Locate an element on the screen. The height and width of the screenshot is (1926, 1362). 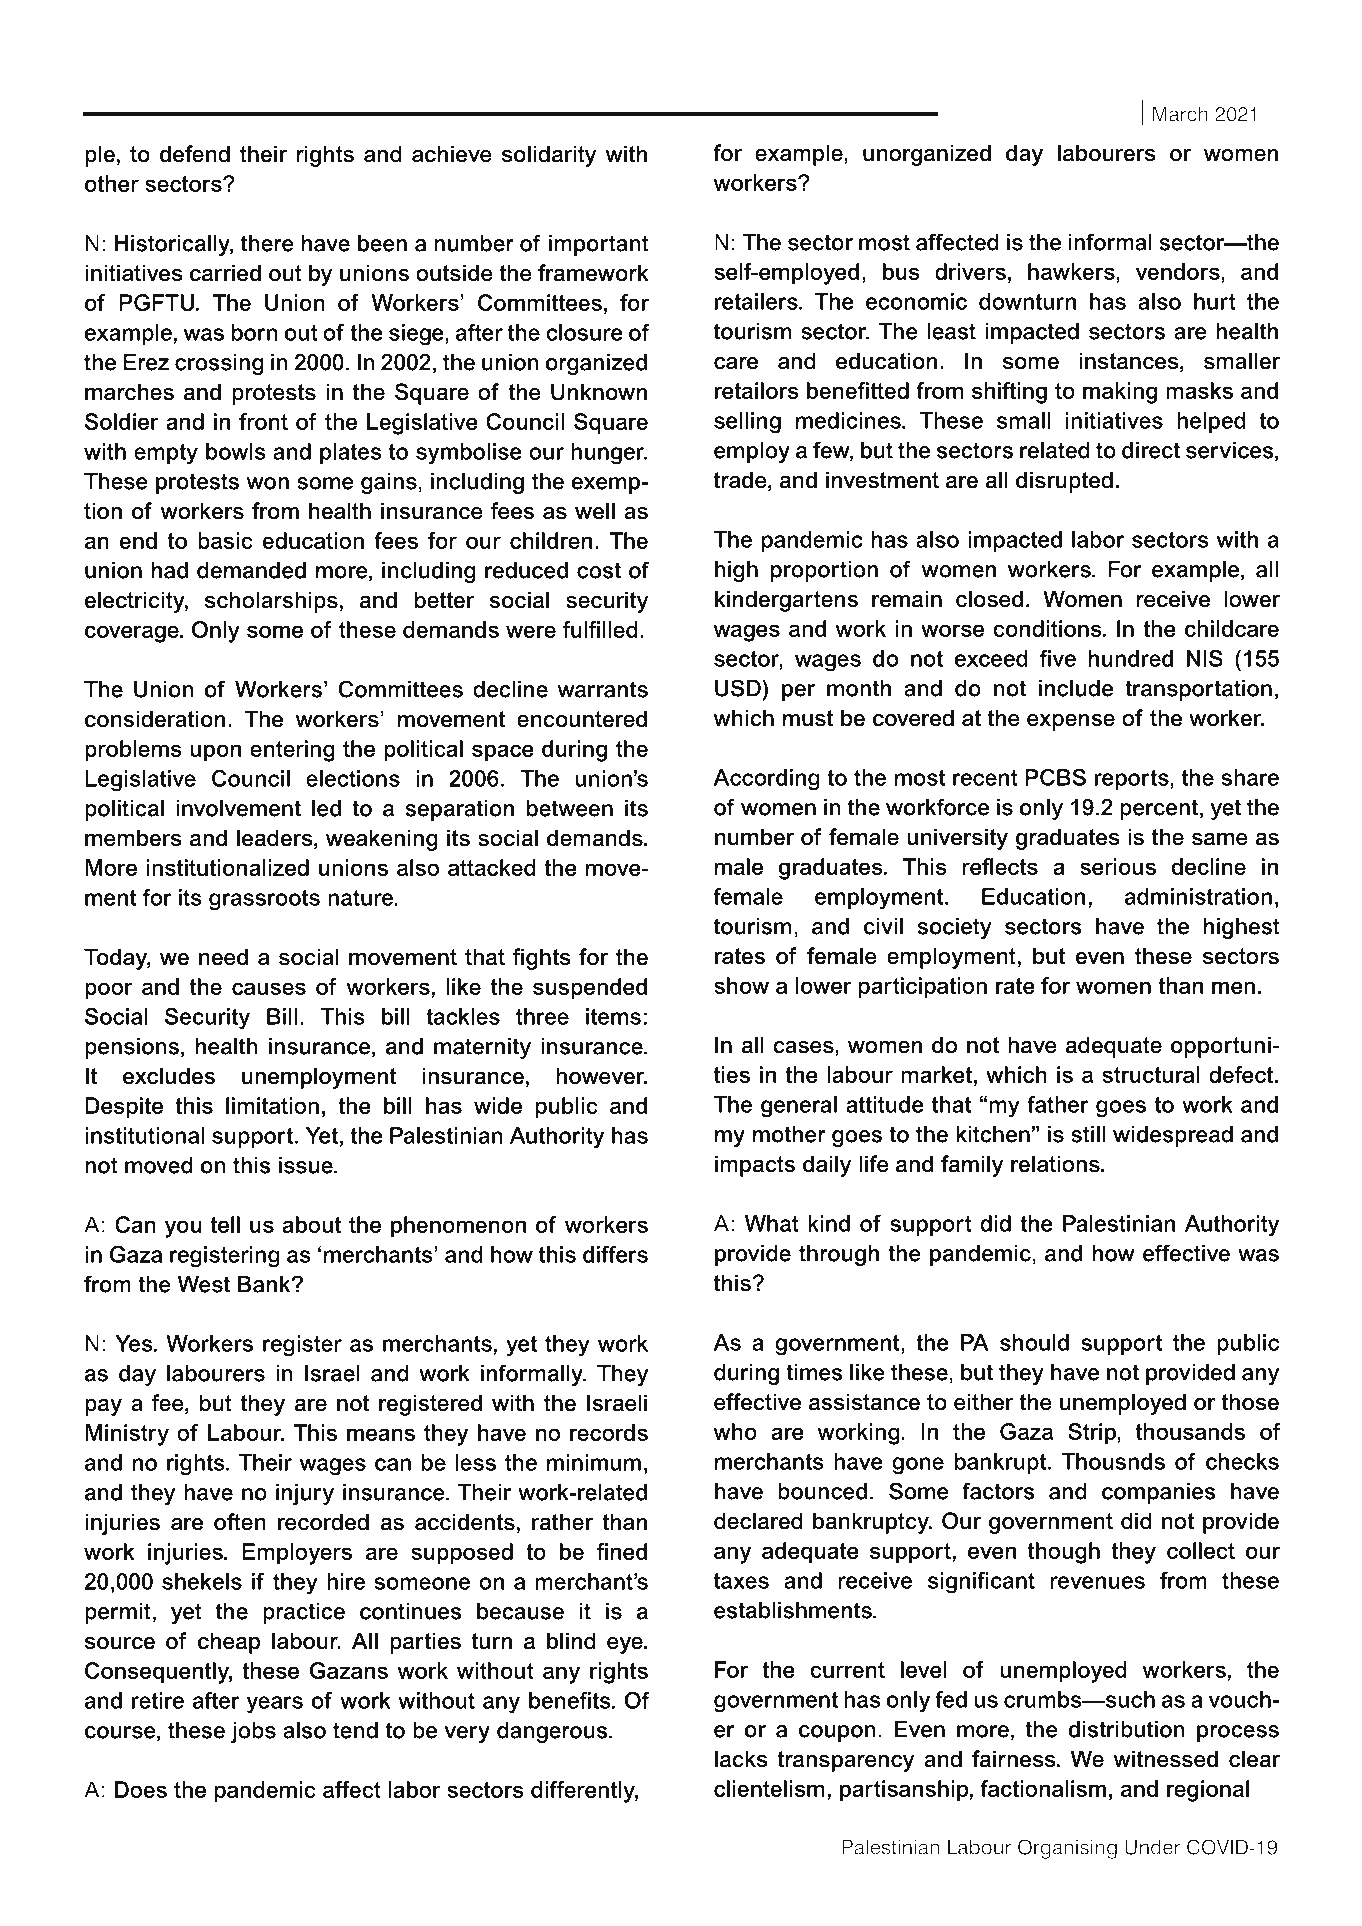
there is located at coordinates (267, 243).
